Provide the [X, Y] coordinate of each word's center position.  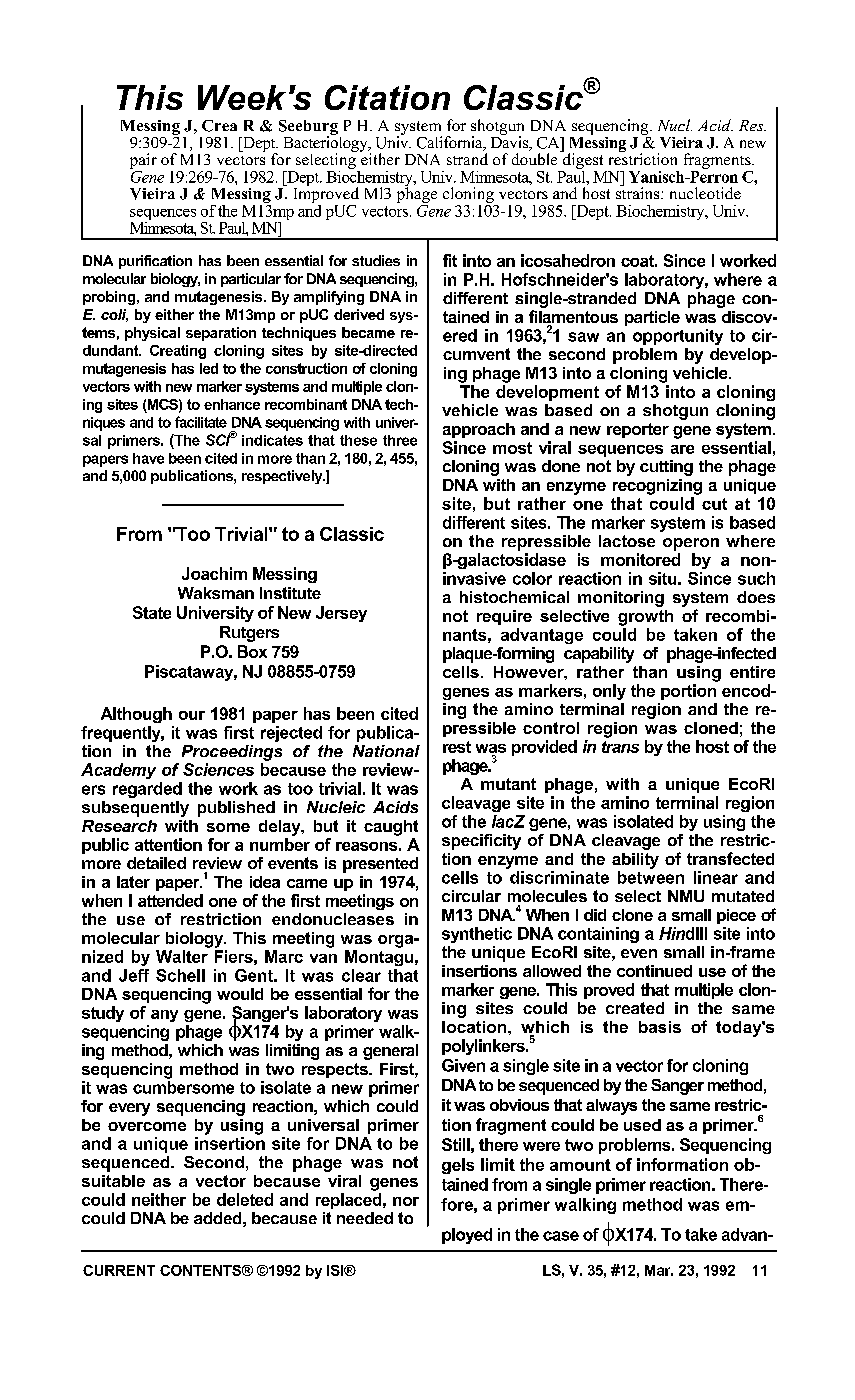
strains [639, 192]
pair [143, 161]
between [651, 877]
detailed [156, 863]
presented [380, 865]
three [400, 440]
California [451, 143]
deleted [245, 1199]
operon [691, 544]
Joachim [214, 573]
